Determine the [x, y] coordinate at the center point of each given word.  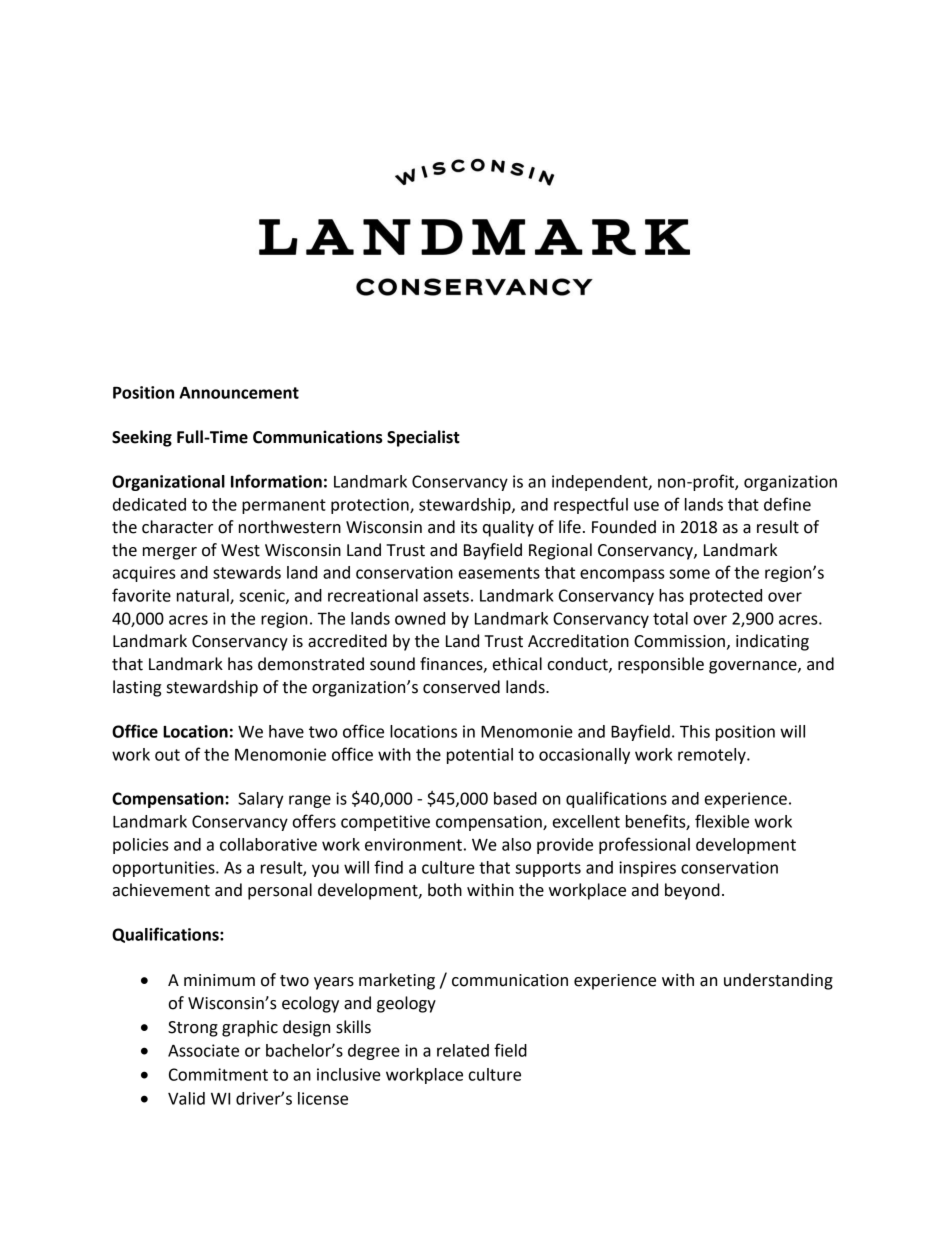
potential [480, 756]
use [646, 506]
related [463, 1050]
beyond [692, 891]
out [167, 755]
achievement [161, 890]
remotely [713, 756]
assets [446, 596]
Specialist [423, 438]
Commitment [218, 1074]
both [445, 890]
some [689, 574]
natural [204, 596]
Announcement [239, 393]
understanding [778, 981]
